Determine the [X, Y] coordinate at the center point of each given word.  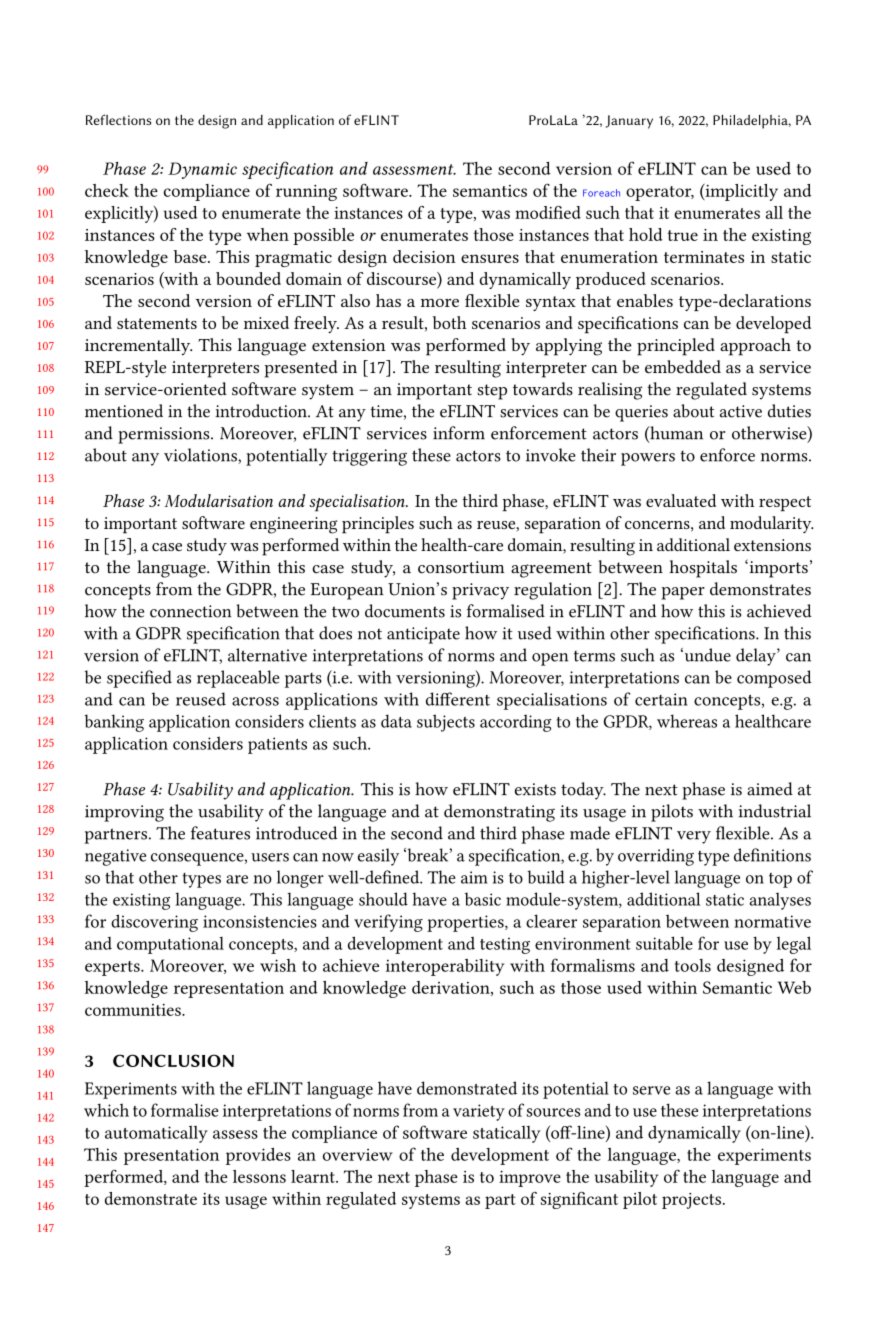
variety [479, 1112]
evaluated [681, 500]
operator [660, 193]
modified [548, 212]
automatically [156, 1134]
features [220, 833]
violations [201, 456]
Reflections [118, 119]
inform [459, 433]
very [694, 837]
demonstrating [499, 813]
